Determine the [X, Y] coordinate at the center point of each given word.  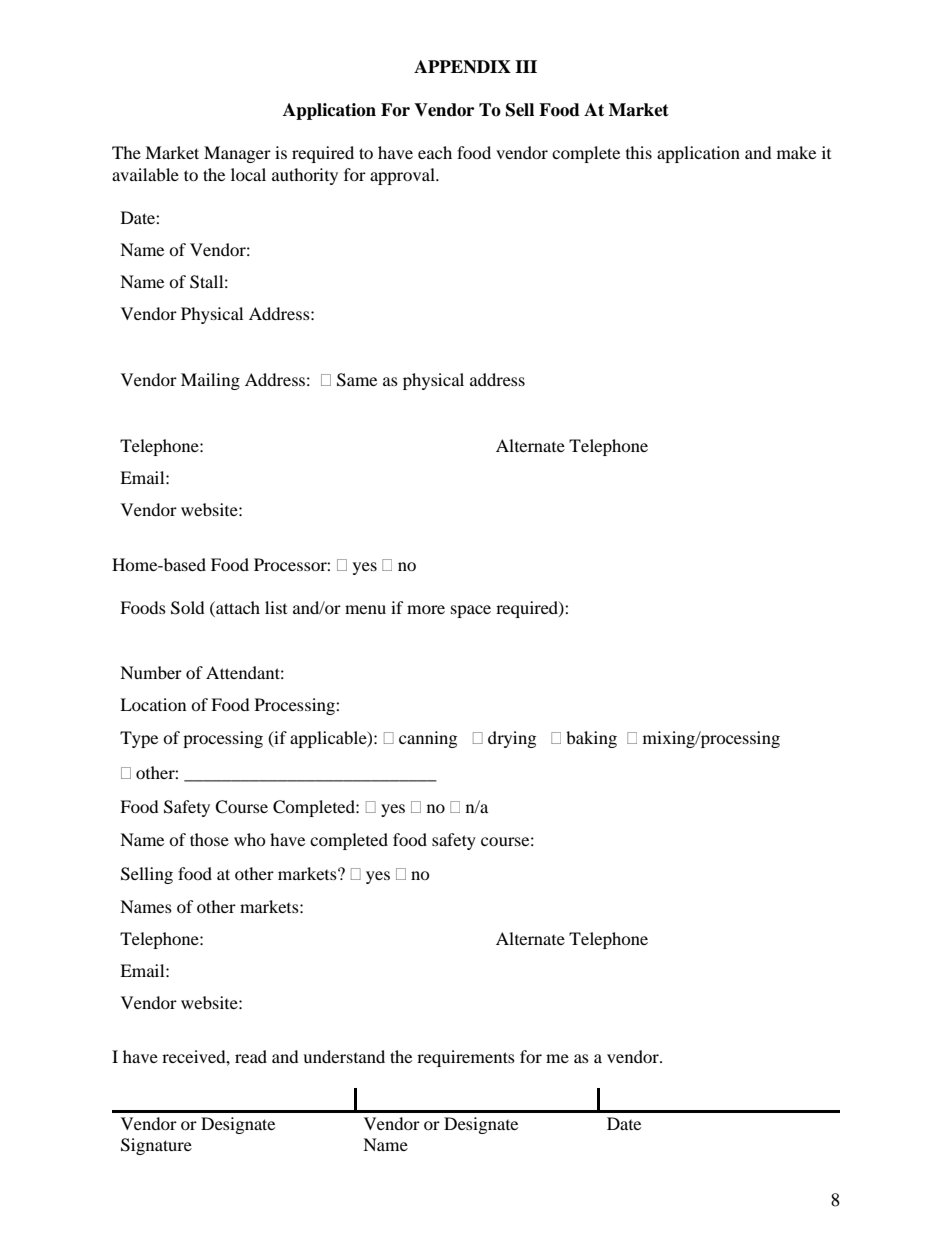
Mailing [210, 381]
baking [591, 739]
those [209, 839]
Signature [156, 1146]
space [471, 611]
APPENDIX [462, 67]
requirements [466, 1058]
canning [428, 739]
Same [357, 380]
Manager [237, 154]
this [639, 152]
